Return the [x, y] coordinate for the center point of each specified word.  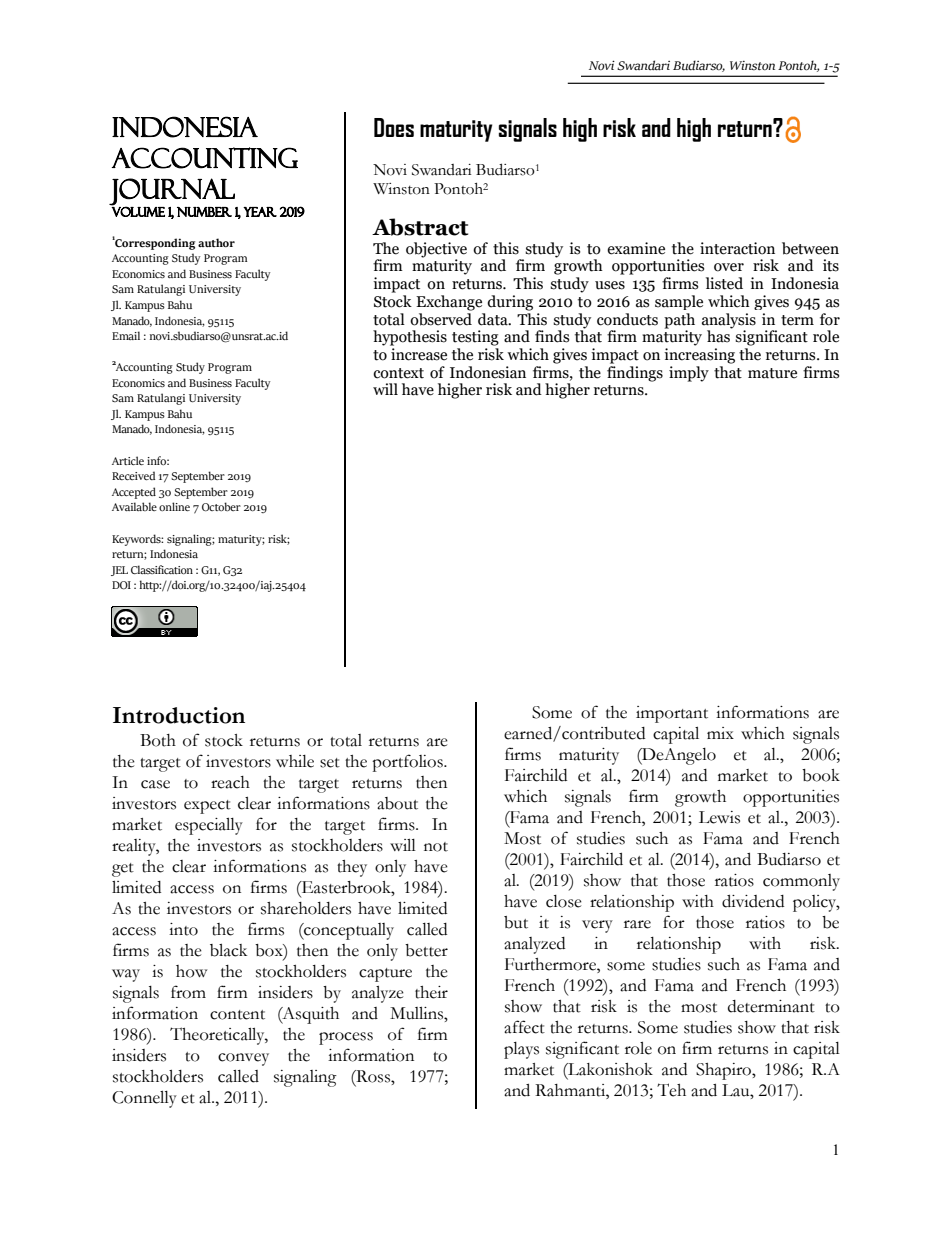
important [672, 714]
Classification [162, 569]
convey [243, 1059]
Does [394, 127]
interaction [737, 248]
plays [521, 1050]
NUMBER [204, 212]
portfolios [408, 763]
